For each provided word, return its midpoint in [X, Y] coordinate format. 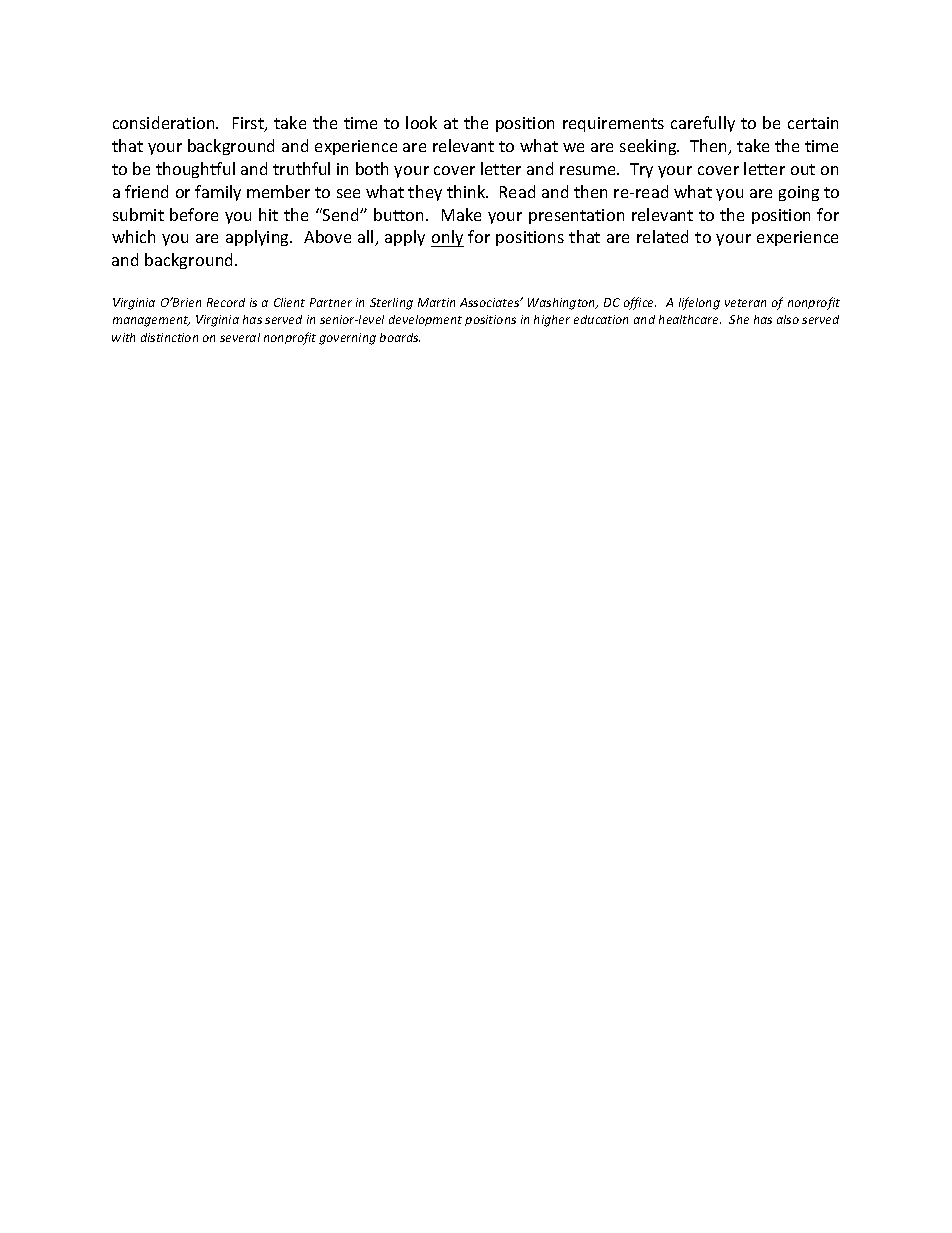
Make [461, 214]
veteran [745, 303]
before [194, 214]
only [447, 238]
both [372, 168]
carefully [703, 124]
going [799, 193]
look [421, 122]
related [662, 236]
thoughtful [195, 170]
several [240, 337]
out [803, 169]
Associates [491, 302]
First [249, 124]
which [133, 236]
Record [226, 302]
